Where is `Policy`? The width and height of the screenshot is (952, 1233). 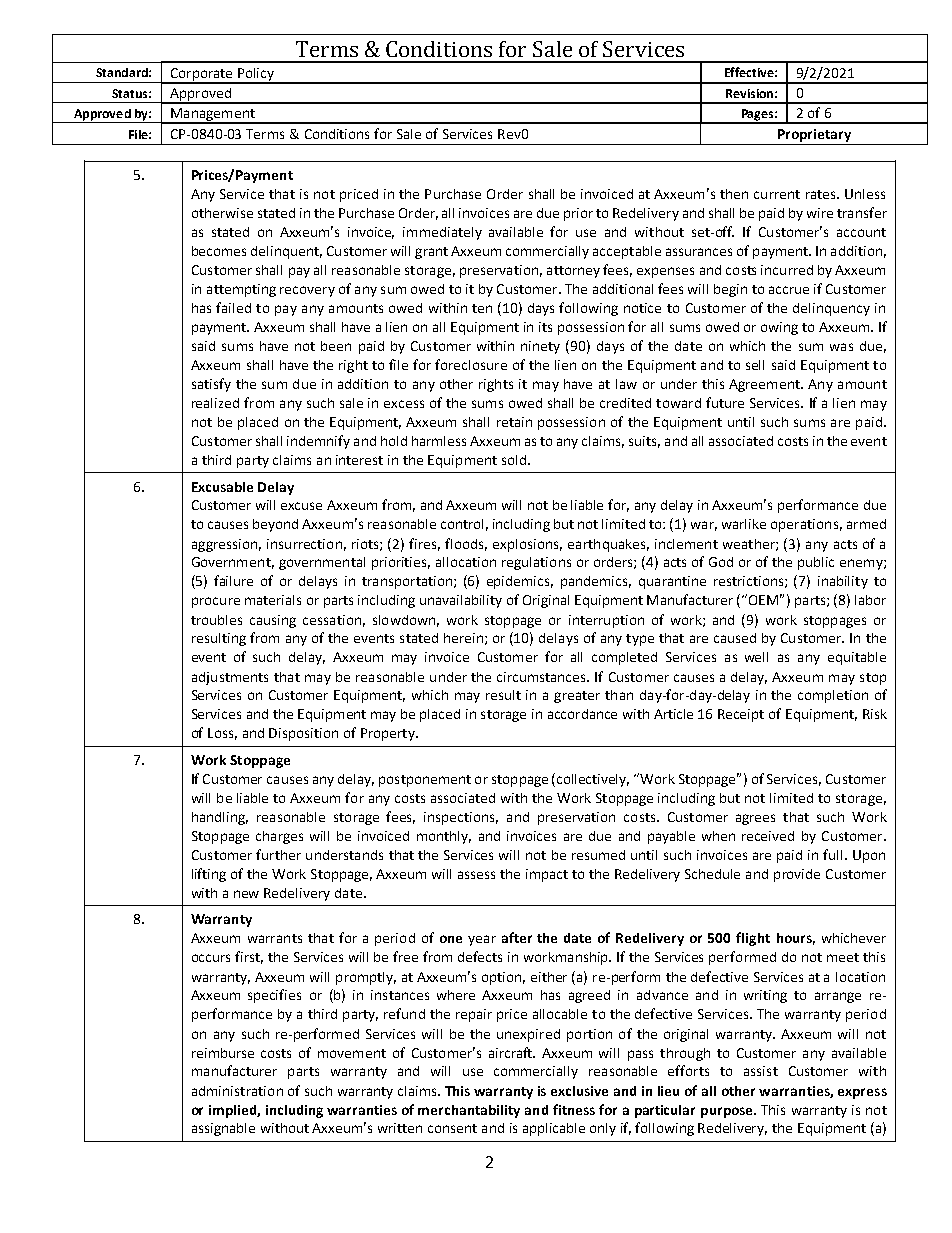
Policy is located at coordinates (256, 75).
